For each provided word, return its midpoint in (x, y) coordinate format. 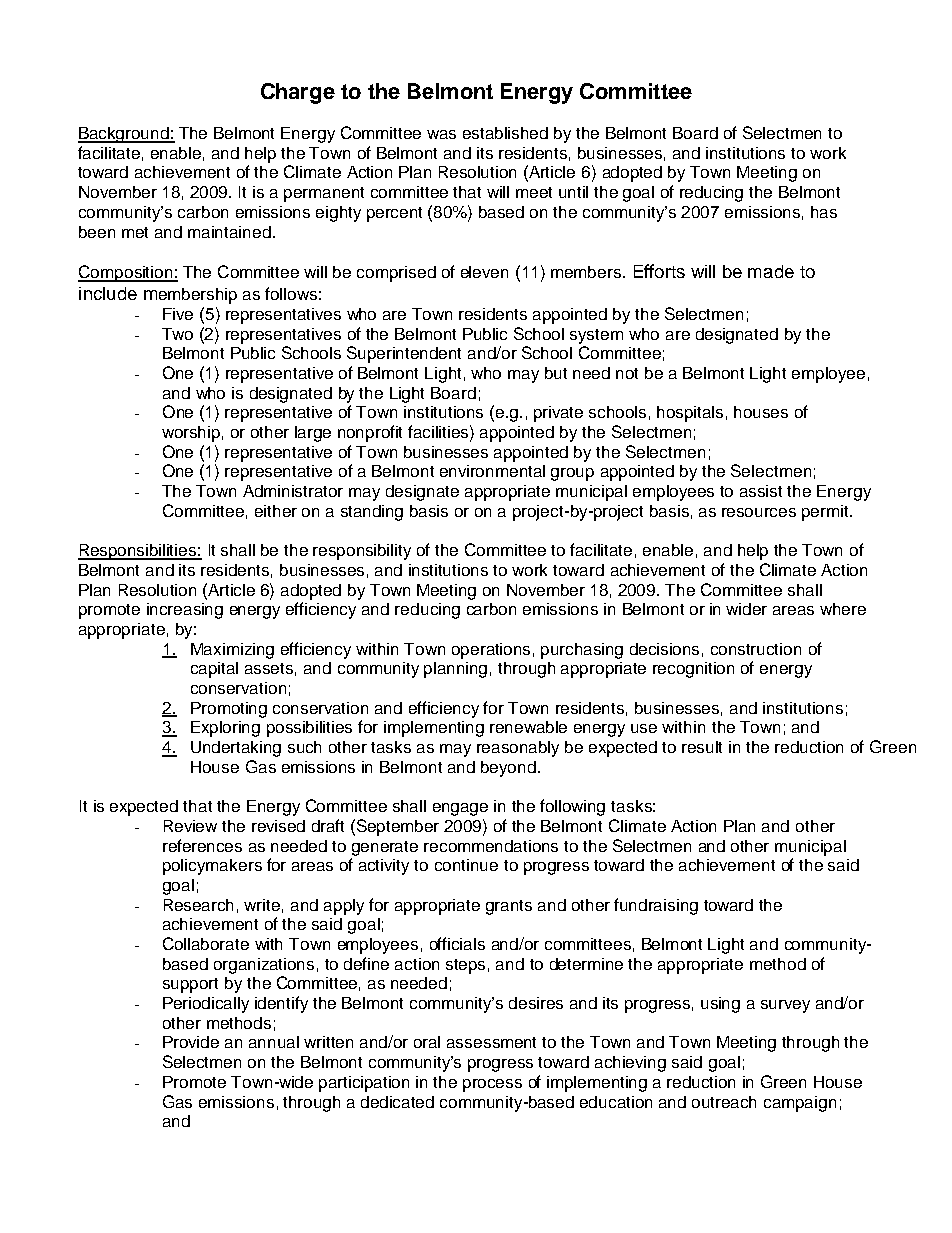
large (313, 434)
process (492, 1085)
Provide (191, 1042)
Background (124, 135)
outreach (724, 1102)
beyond (508, 769)
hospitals (690, 414)
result (702, 747)
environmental (492, 471)
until (573, 192)
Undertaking (236, 749)
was (441, 134)
